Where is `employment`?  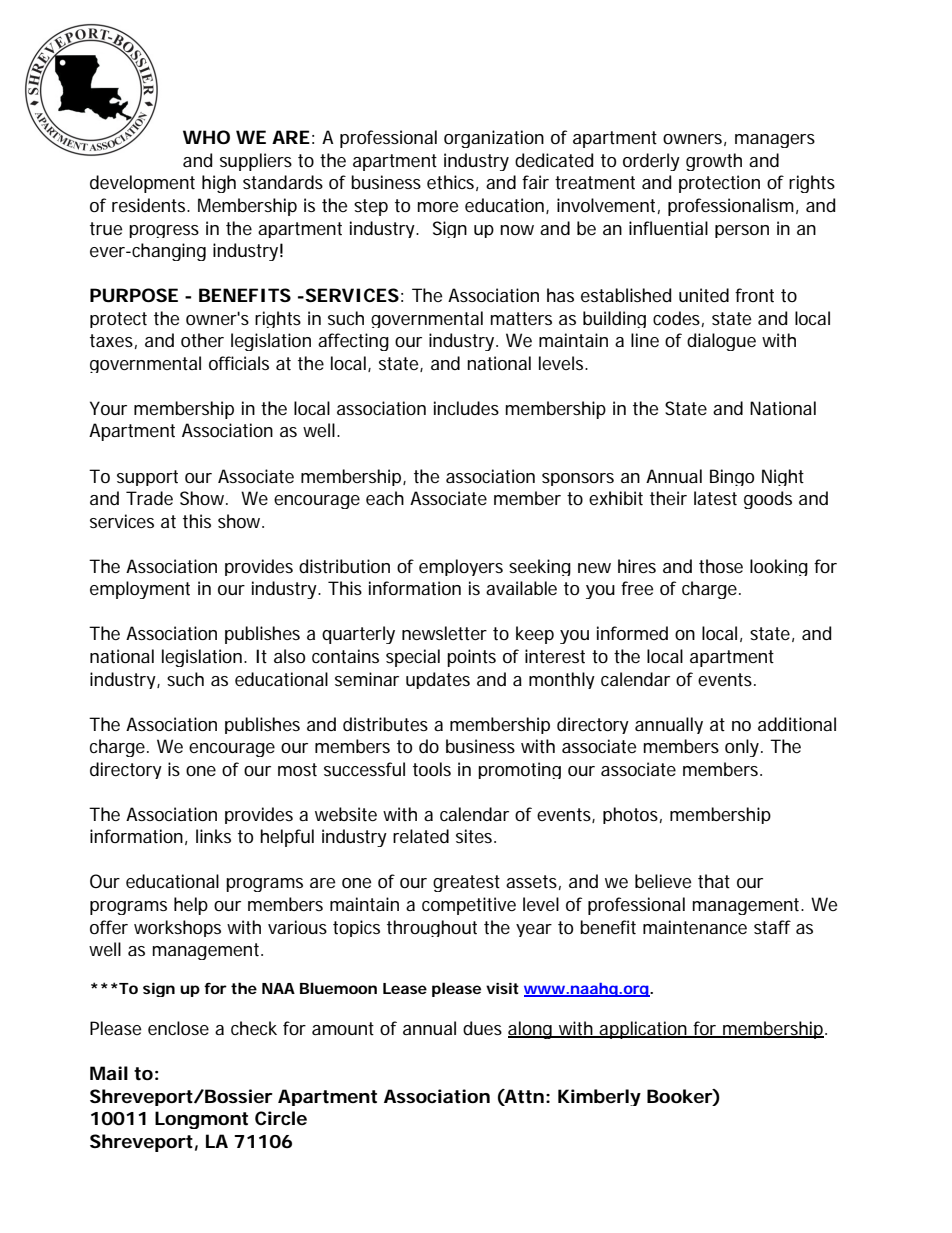 employment is located at coordinates (140, 590).
